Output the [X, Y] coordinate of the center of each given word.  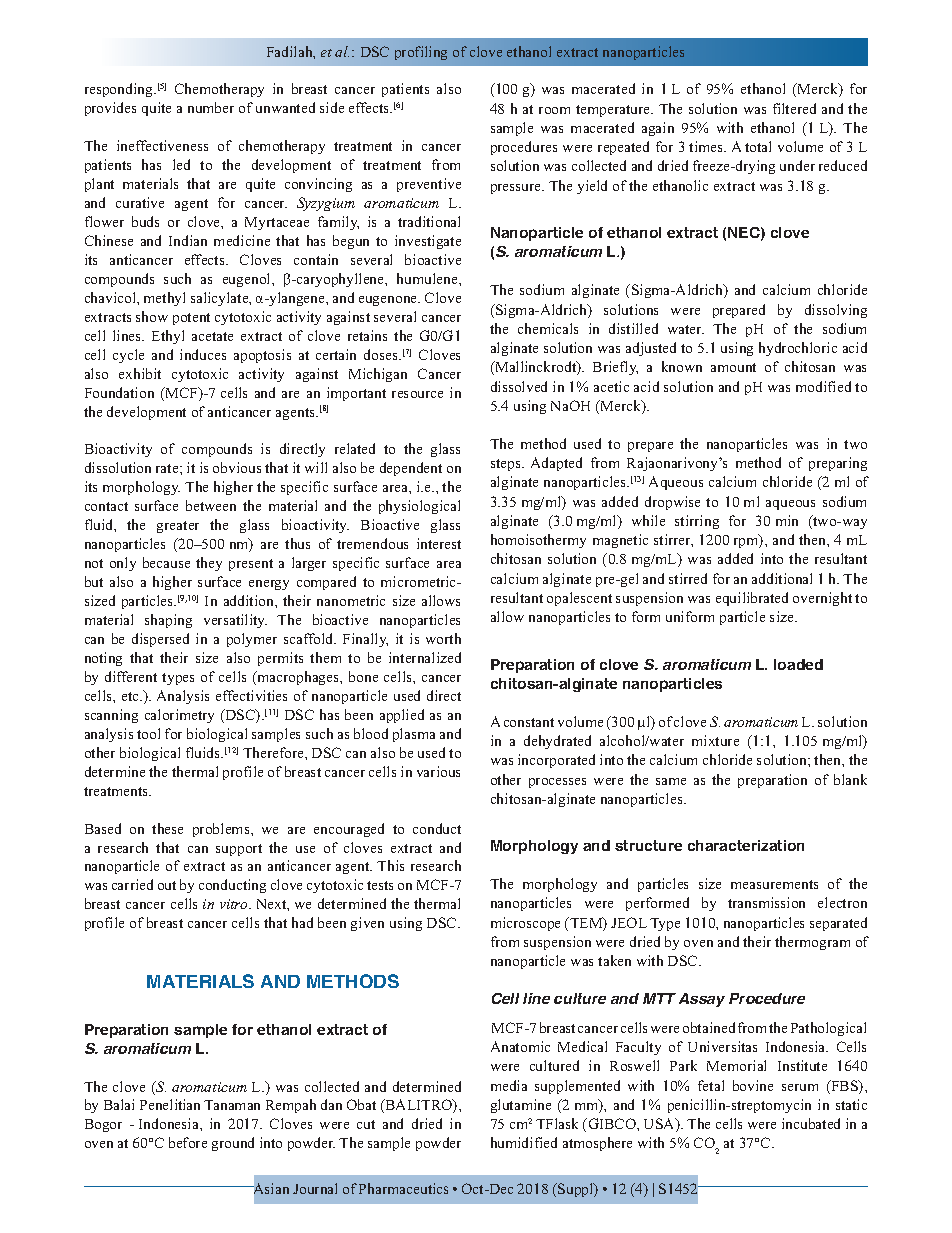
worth [443, 638]
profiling [421, 53]
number [211, 107]
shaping [168, 621]
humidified [524, 1142]
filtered [794, 108]
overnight [822, 599]
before [188, 1142]
